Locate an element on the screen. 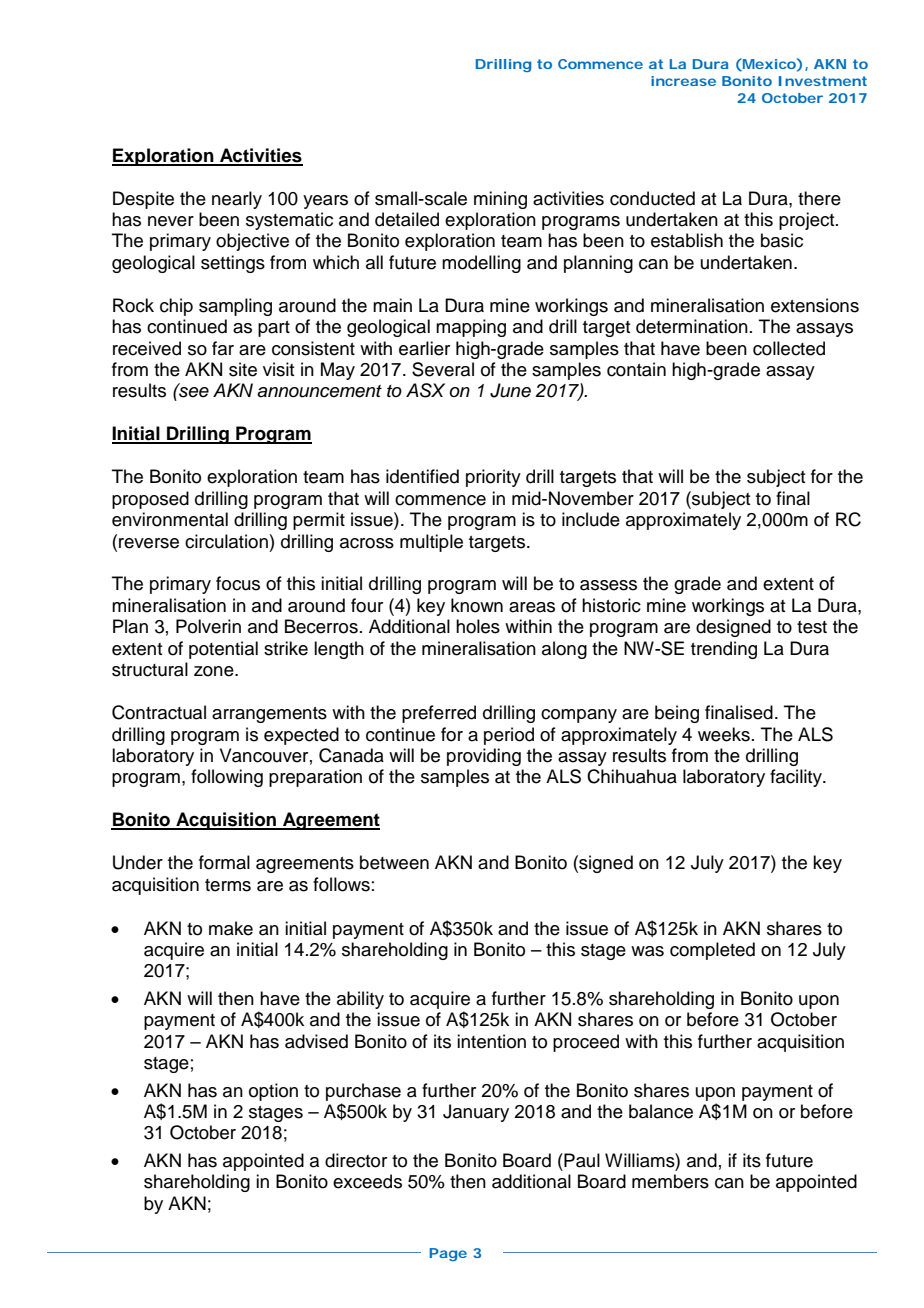  test is located at coordinates (812, 627).
